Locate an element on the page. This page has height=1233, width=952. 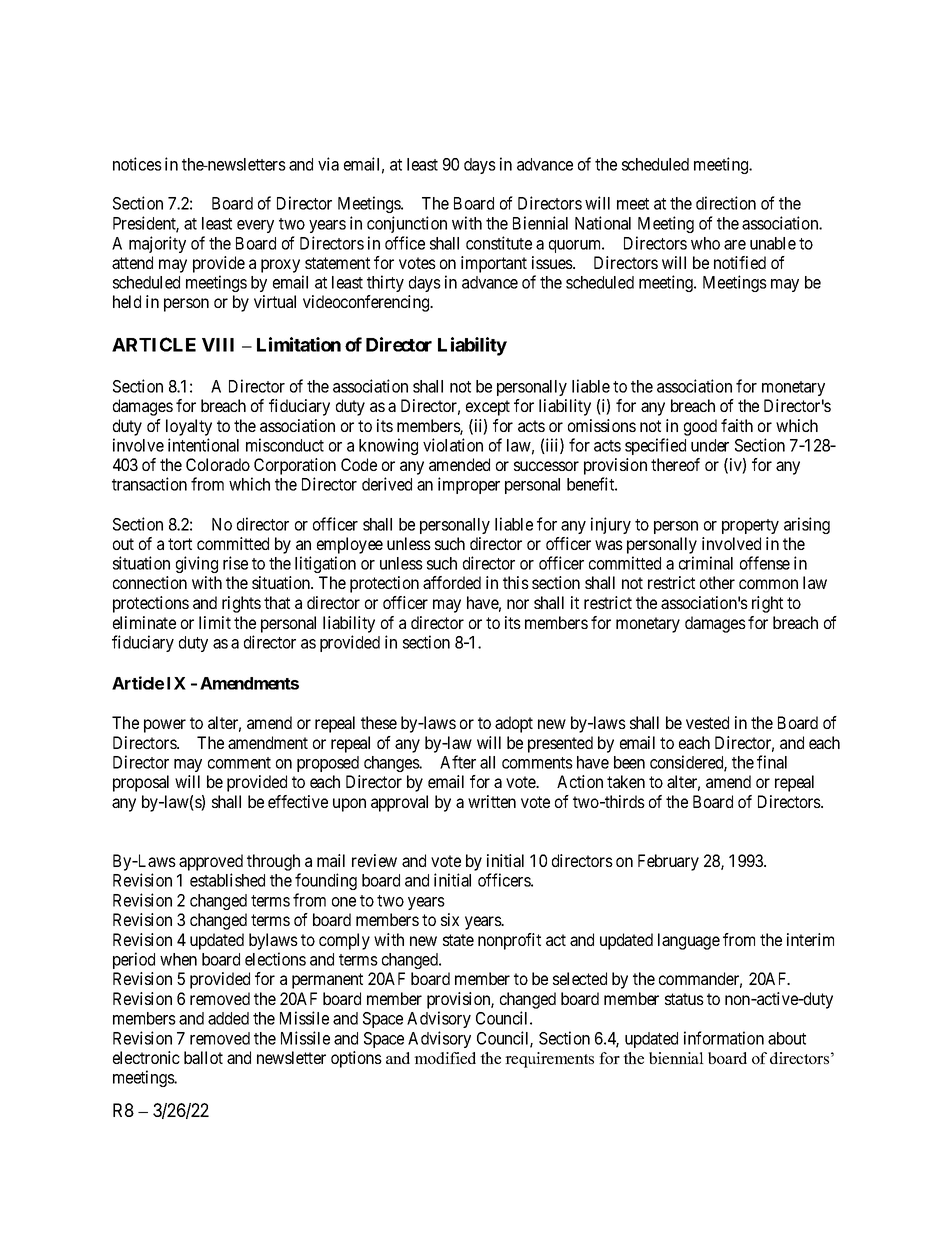
modified is located at coordinates (445, 1058).
